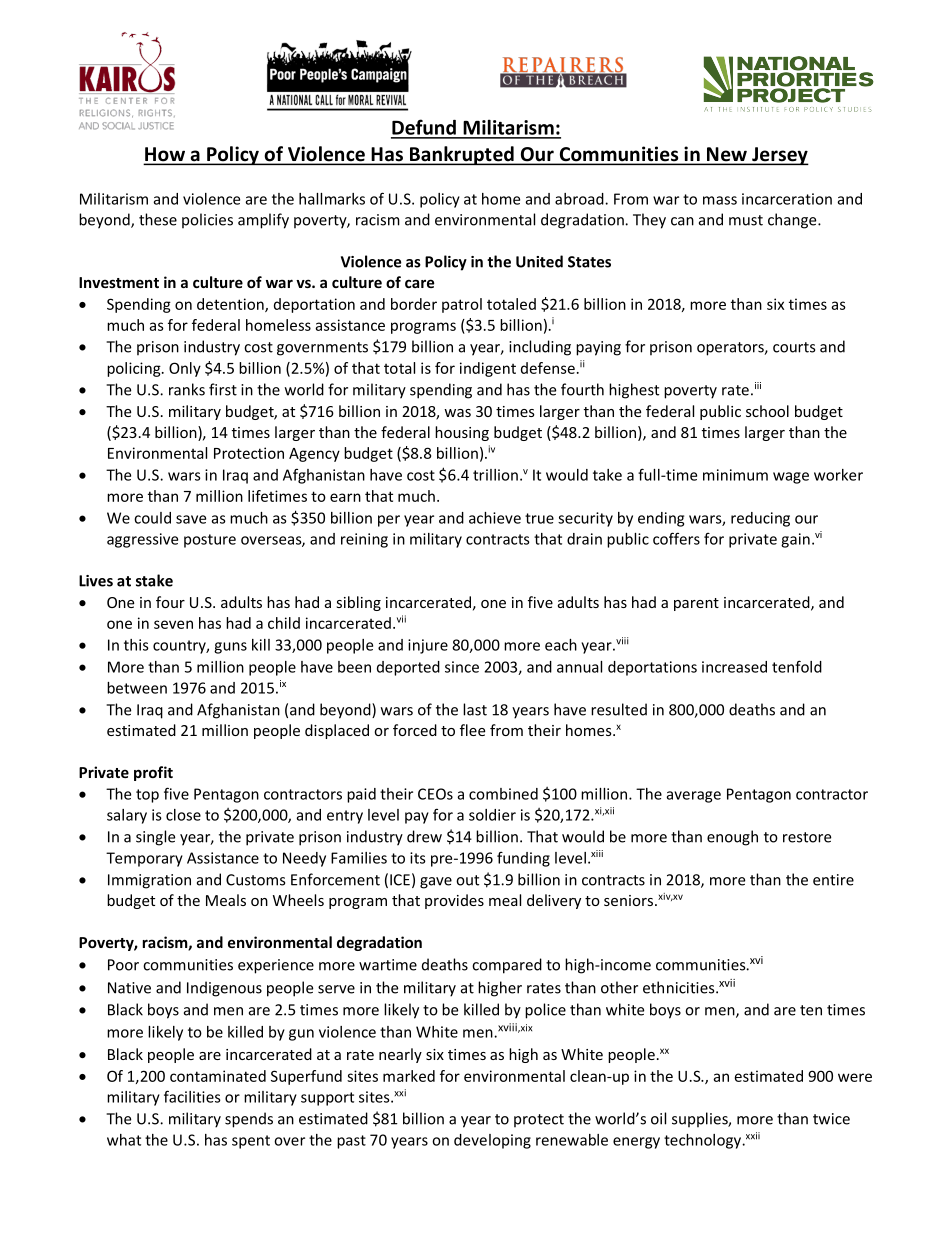  What do you see at coordinates (787, 199) in the page?
I see `incarceration` at bounding box center [787, 199].
